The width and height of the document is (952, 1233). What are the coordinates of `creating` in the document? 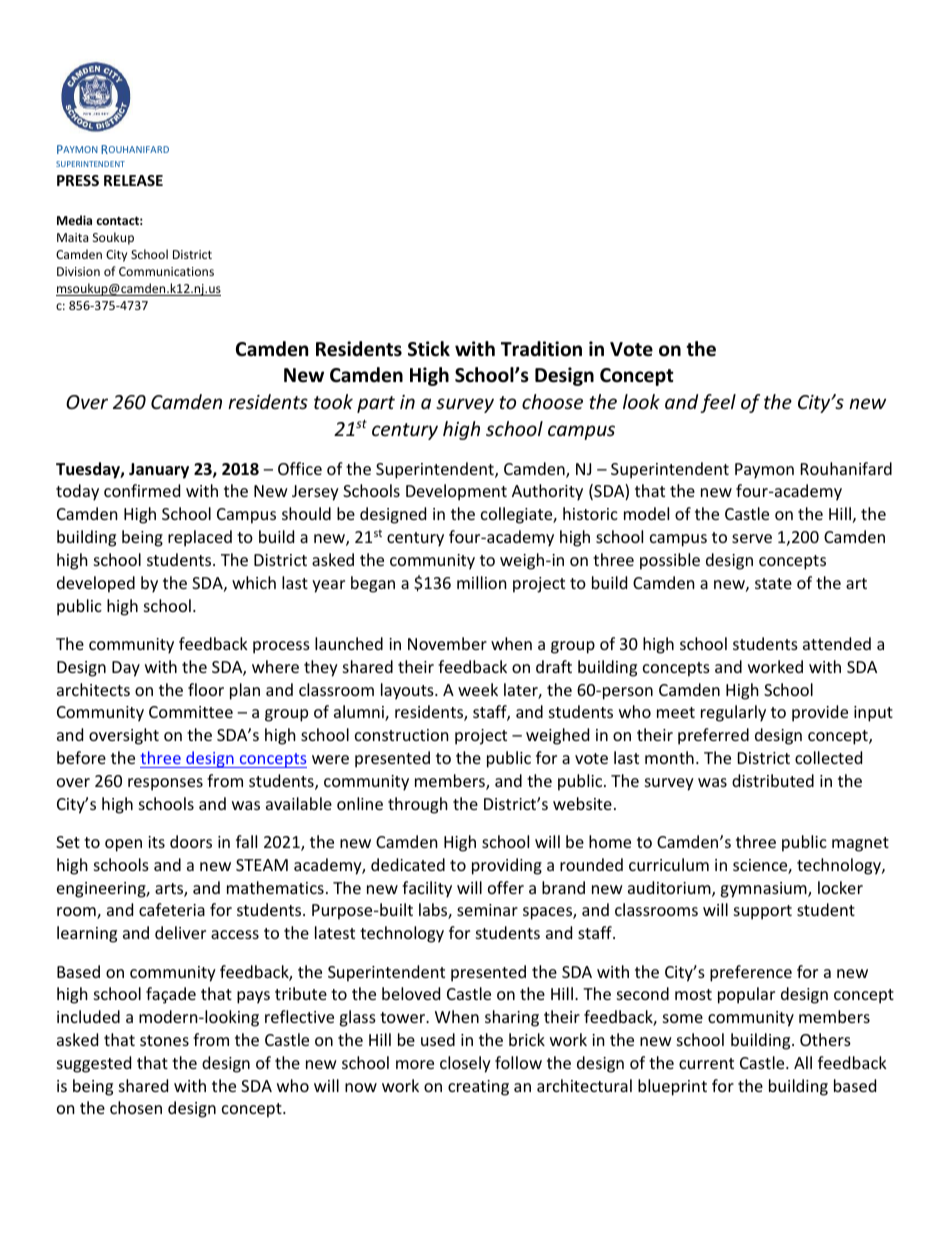 It's located at (478, 1088).
